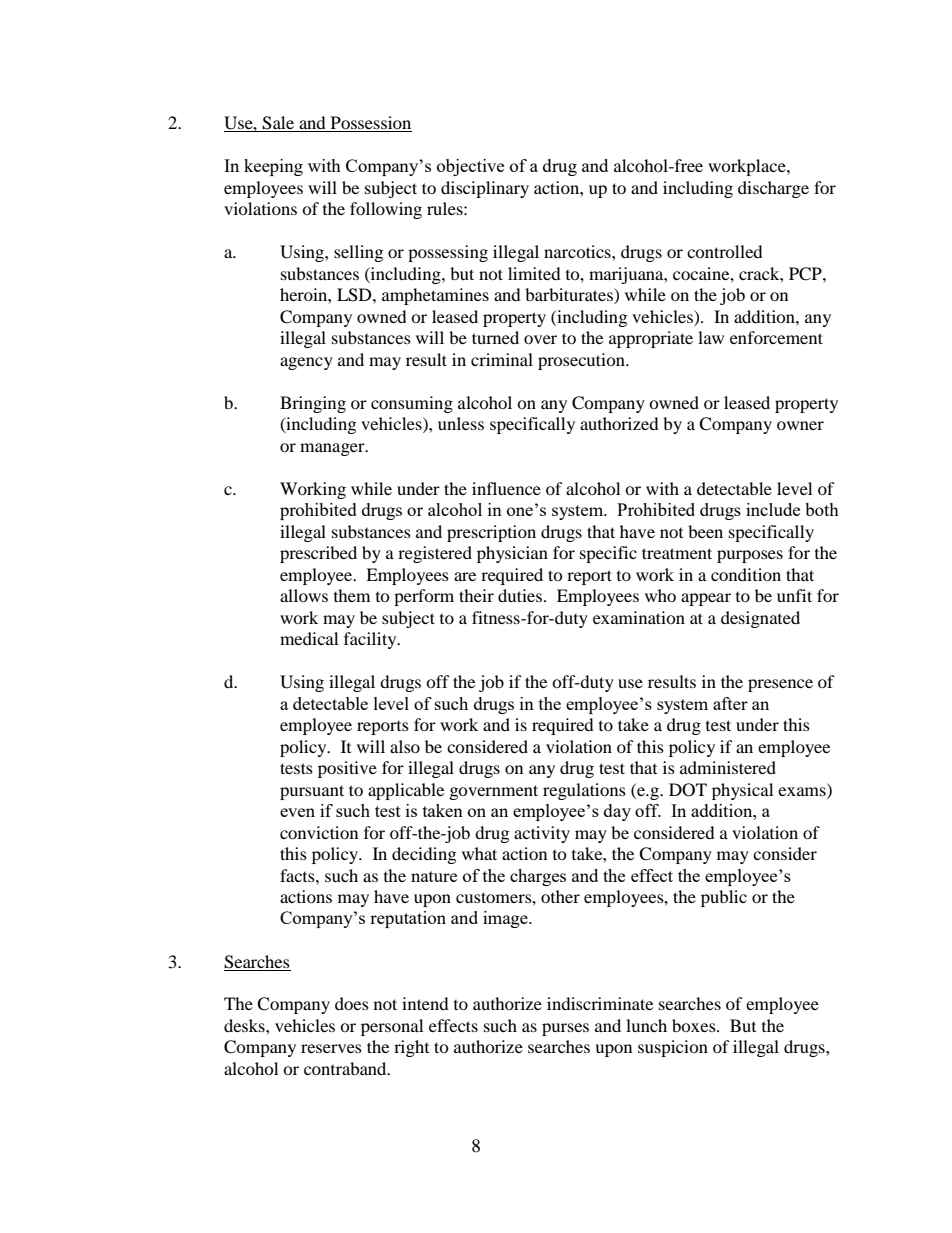 The image size is (952, 1233). I want to click on reserves, so click(331, 1048).
